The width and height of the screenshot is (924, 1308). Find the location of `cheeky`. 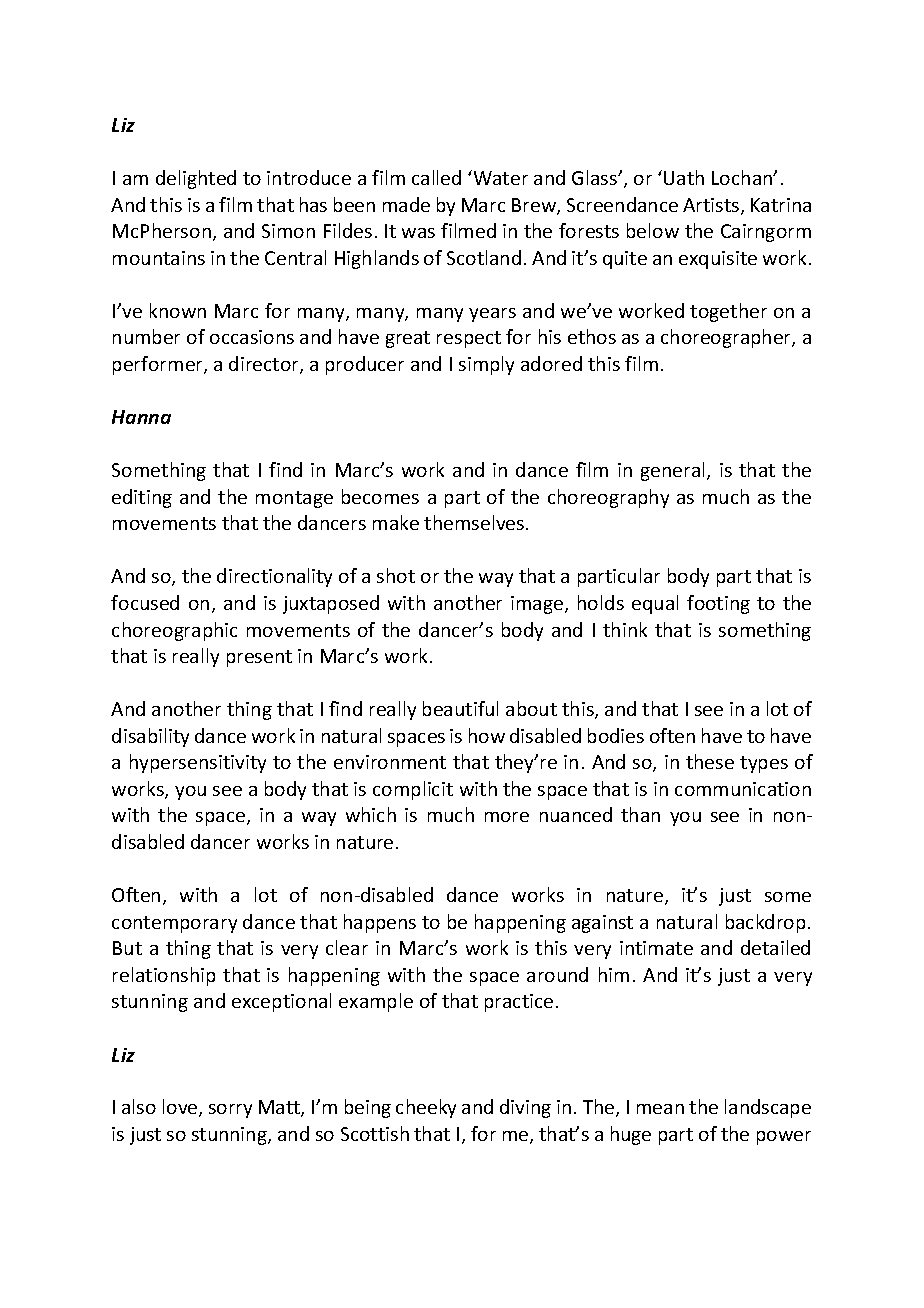

cheeky is located at coordinates (426, 1108).
